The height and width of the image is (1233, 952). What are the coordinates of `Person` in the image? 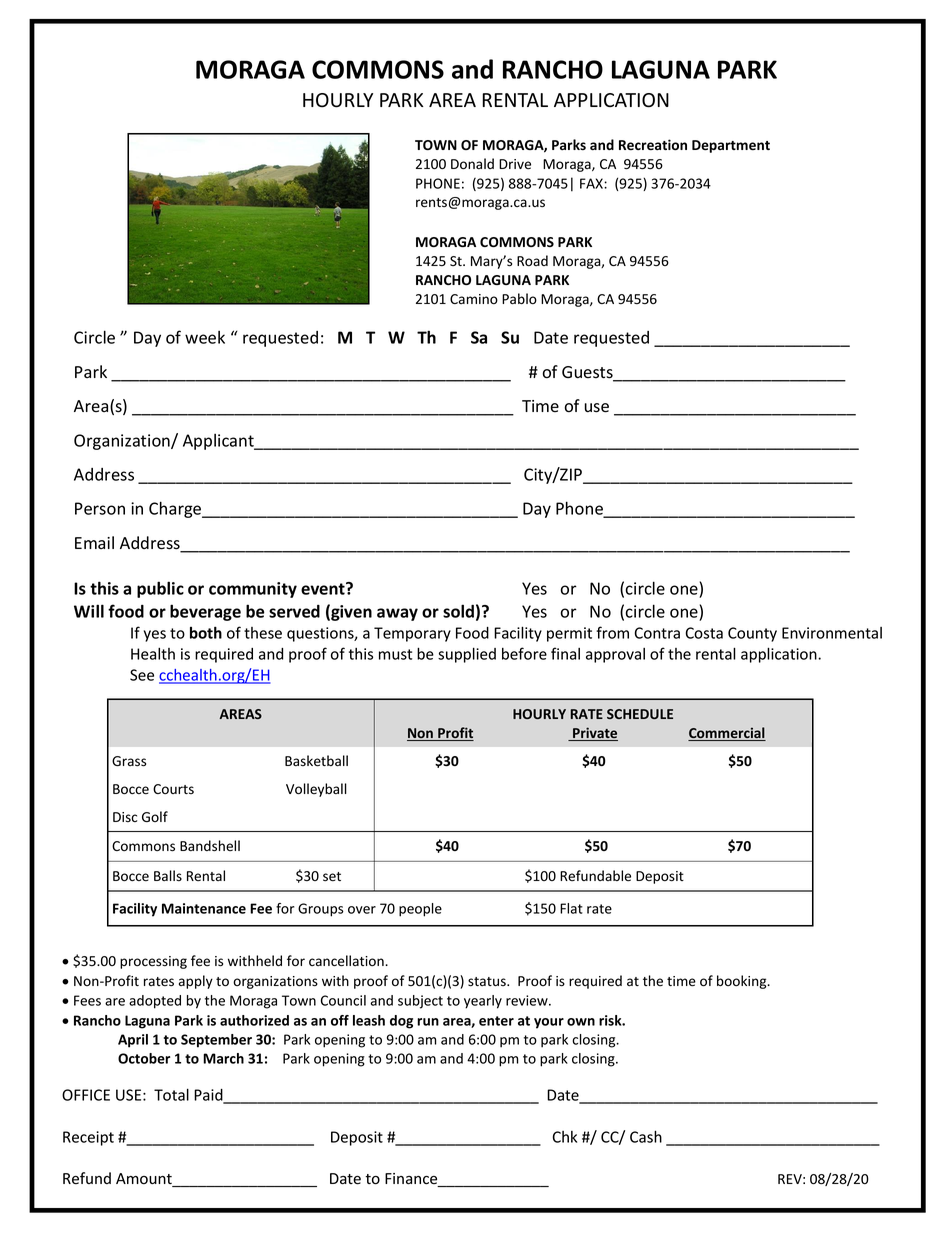 It's located at (100, 508).
